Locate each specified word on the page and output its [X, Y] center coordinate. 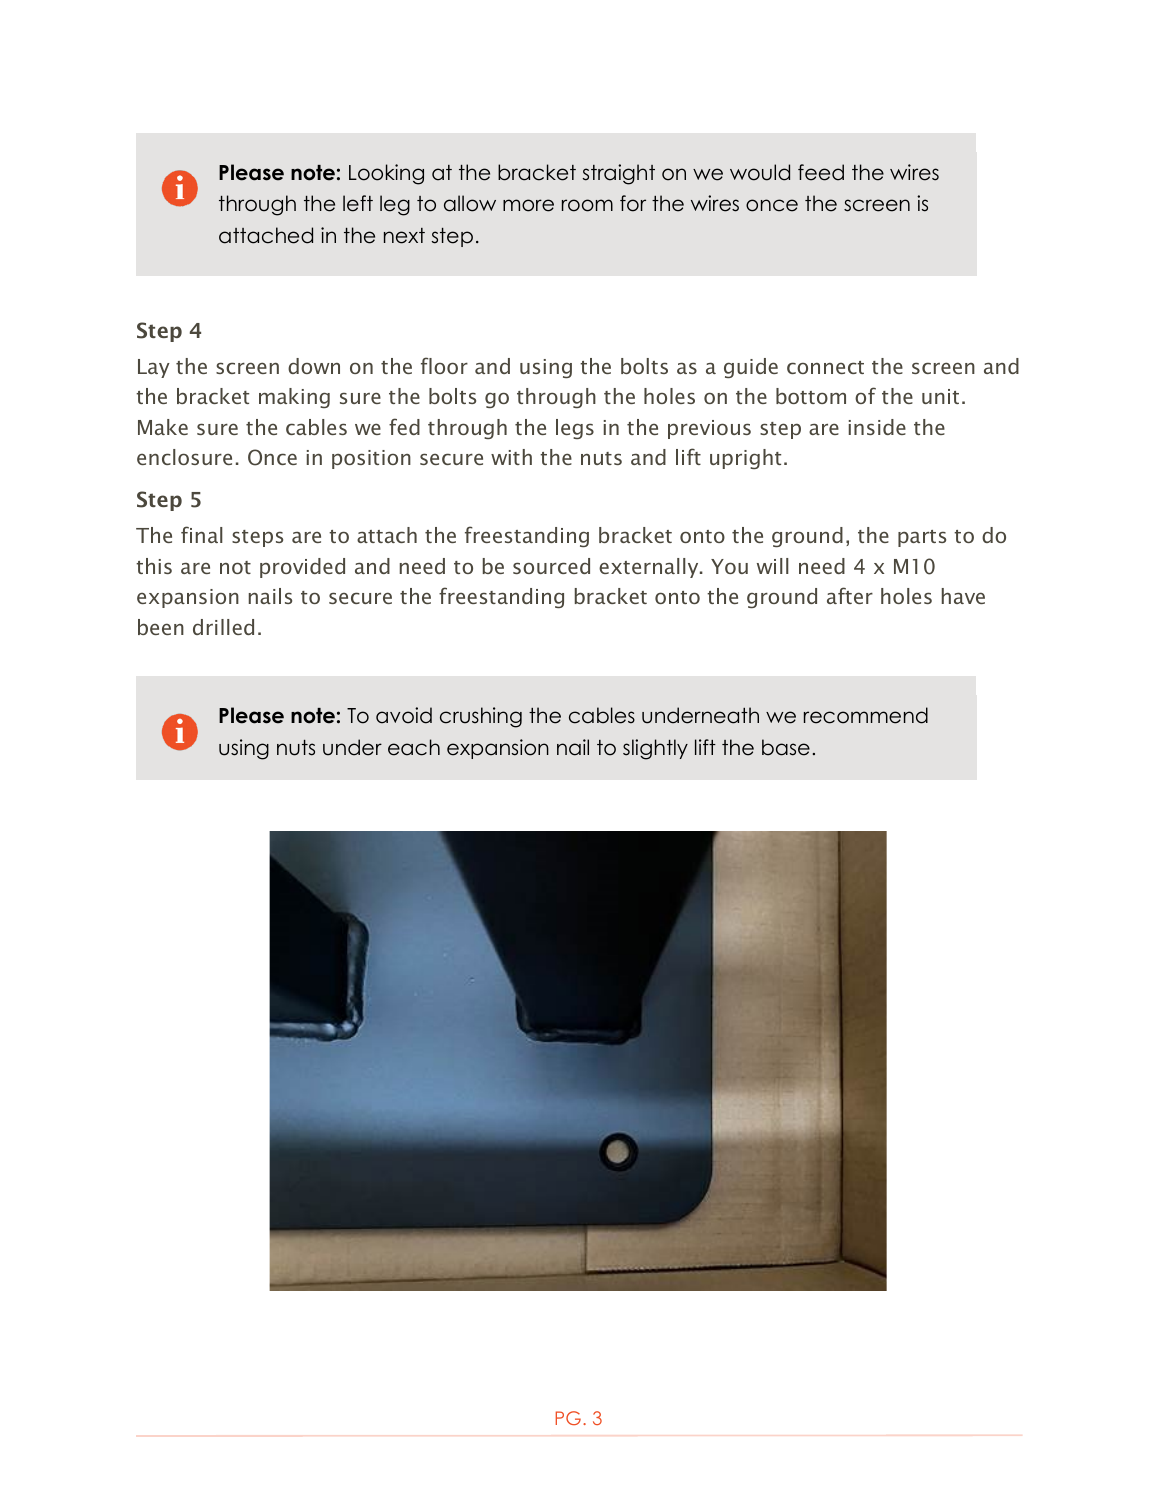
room [587, 205]
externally [650, 568]
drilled [223, 627]
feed [821, 172]
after [850, 595]
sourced [551, 566]
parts [922, 538]
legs [575, 429]
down [314, 366]
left [358, 203]
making [294, 398]
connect [825, 367]
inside [877, 427]
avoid [404, 715]
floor [444, 365]
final [202, 534]
